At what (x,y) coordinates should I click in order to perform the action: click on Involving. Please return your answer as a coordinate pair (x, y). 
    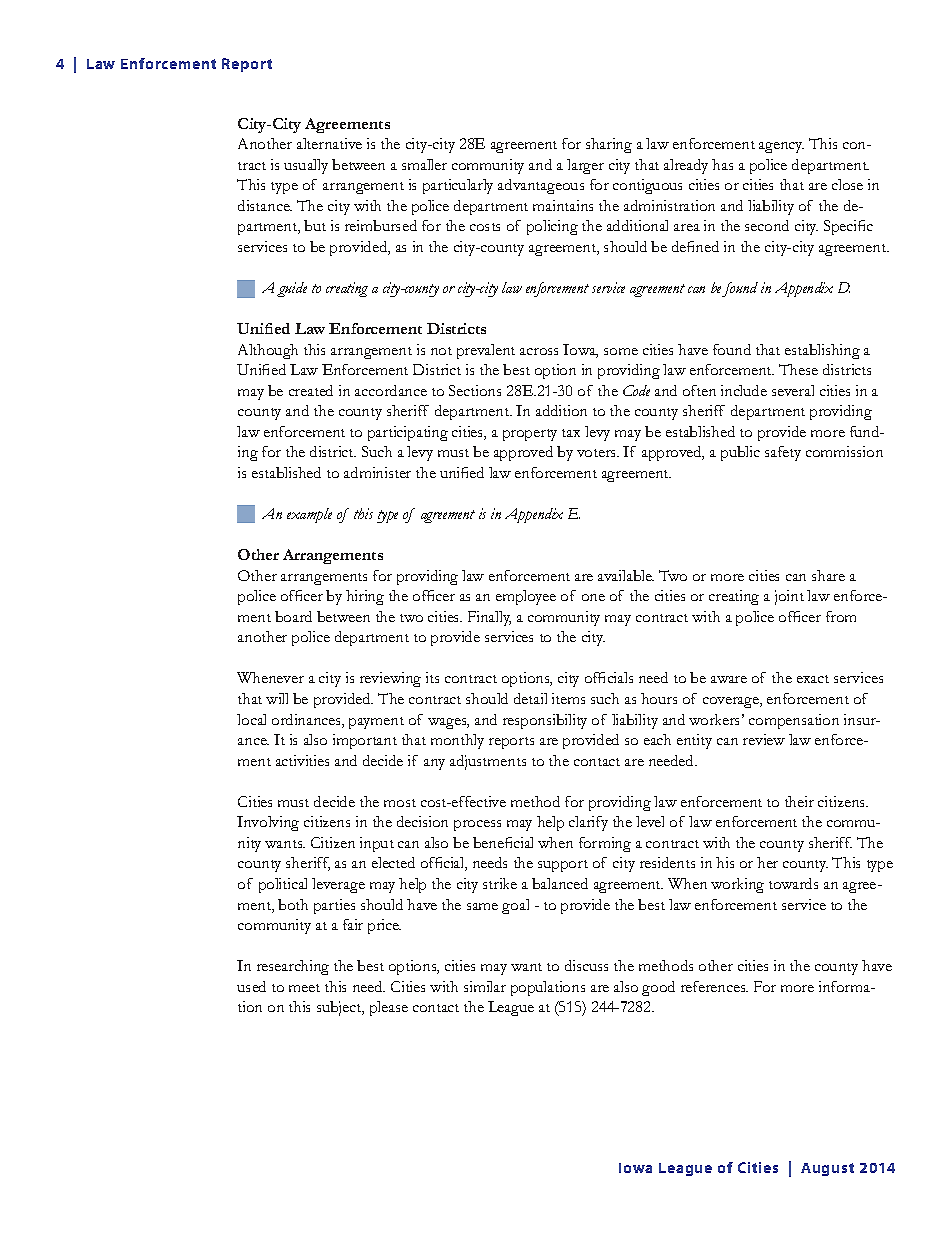
    Looking at the image, I should click on (268, 823).
